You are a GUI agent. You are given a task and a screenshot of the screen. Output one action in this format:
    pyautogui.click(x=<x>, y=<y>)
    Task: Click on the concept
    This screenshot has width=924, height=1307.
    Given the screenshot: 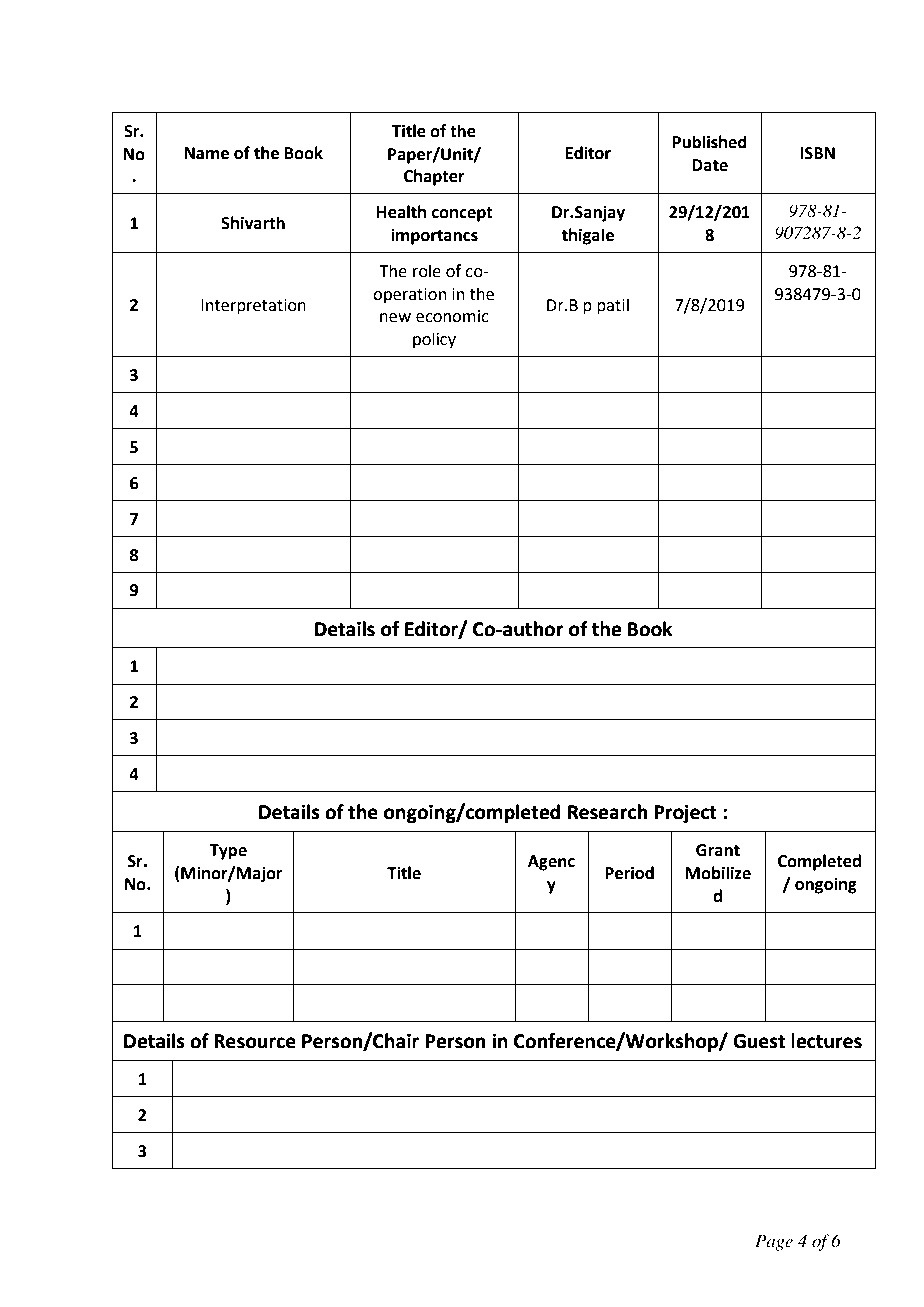 What is the action you would take?
    pyautogui.click(x=462, y=214)
